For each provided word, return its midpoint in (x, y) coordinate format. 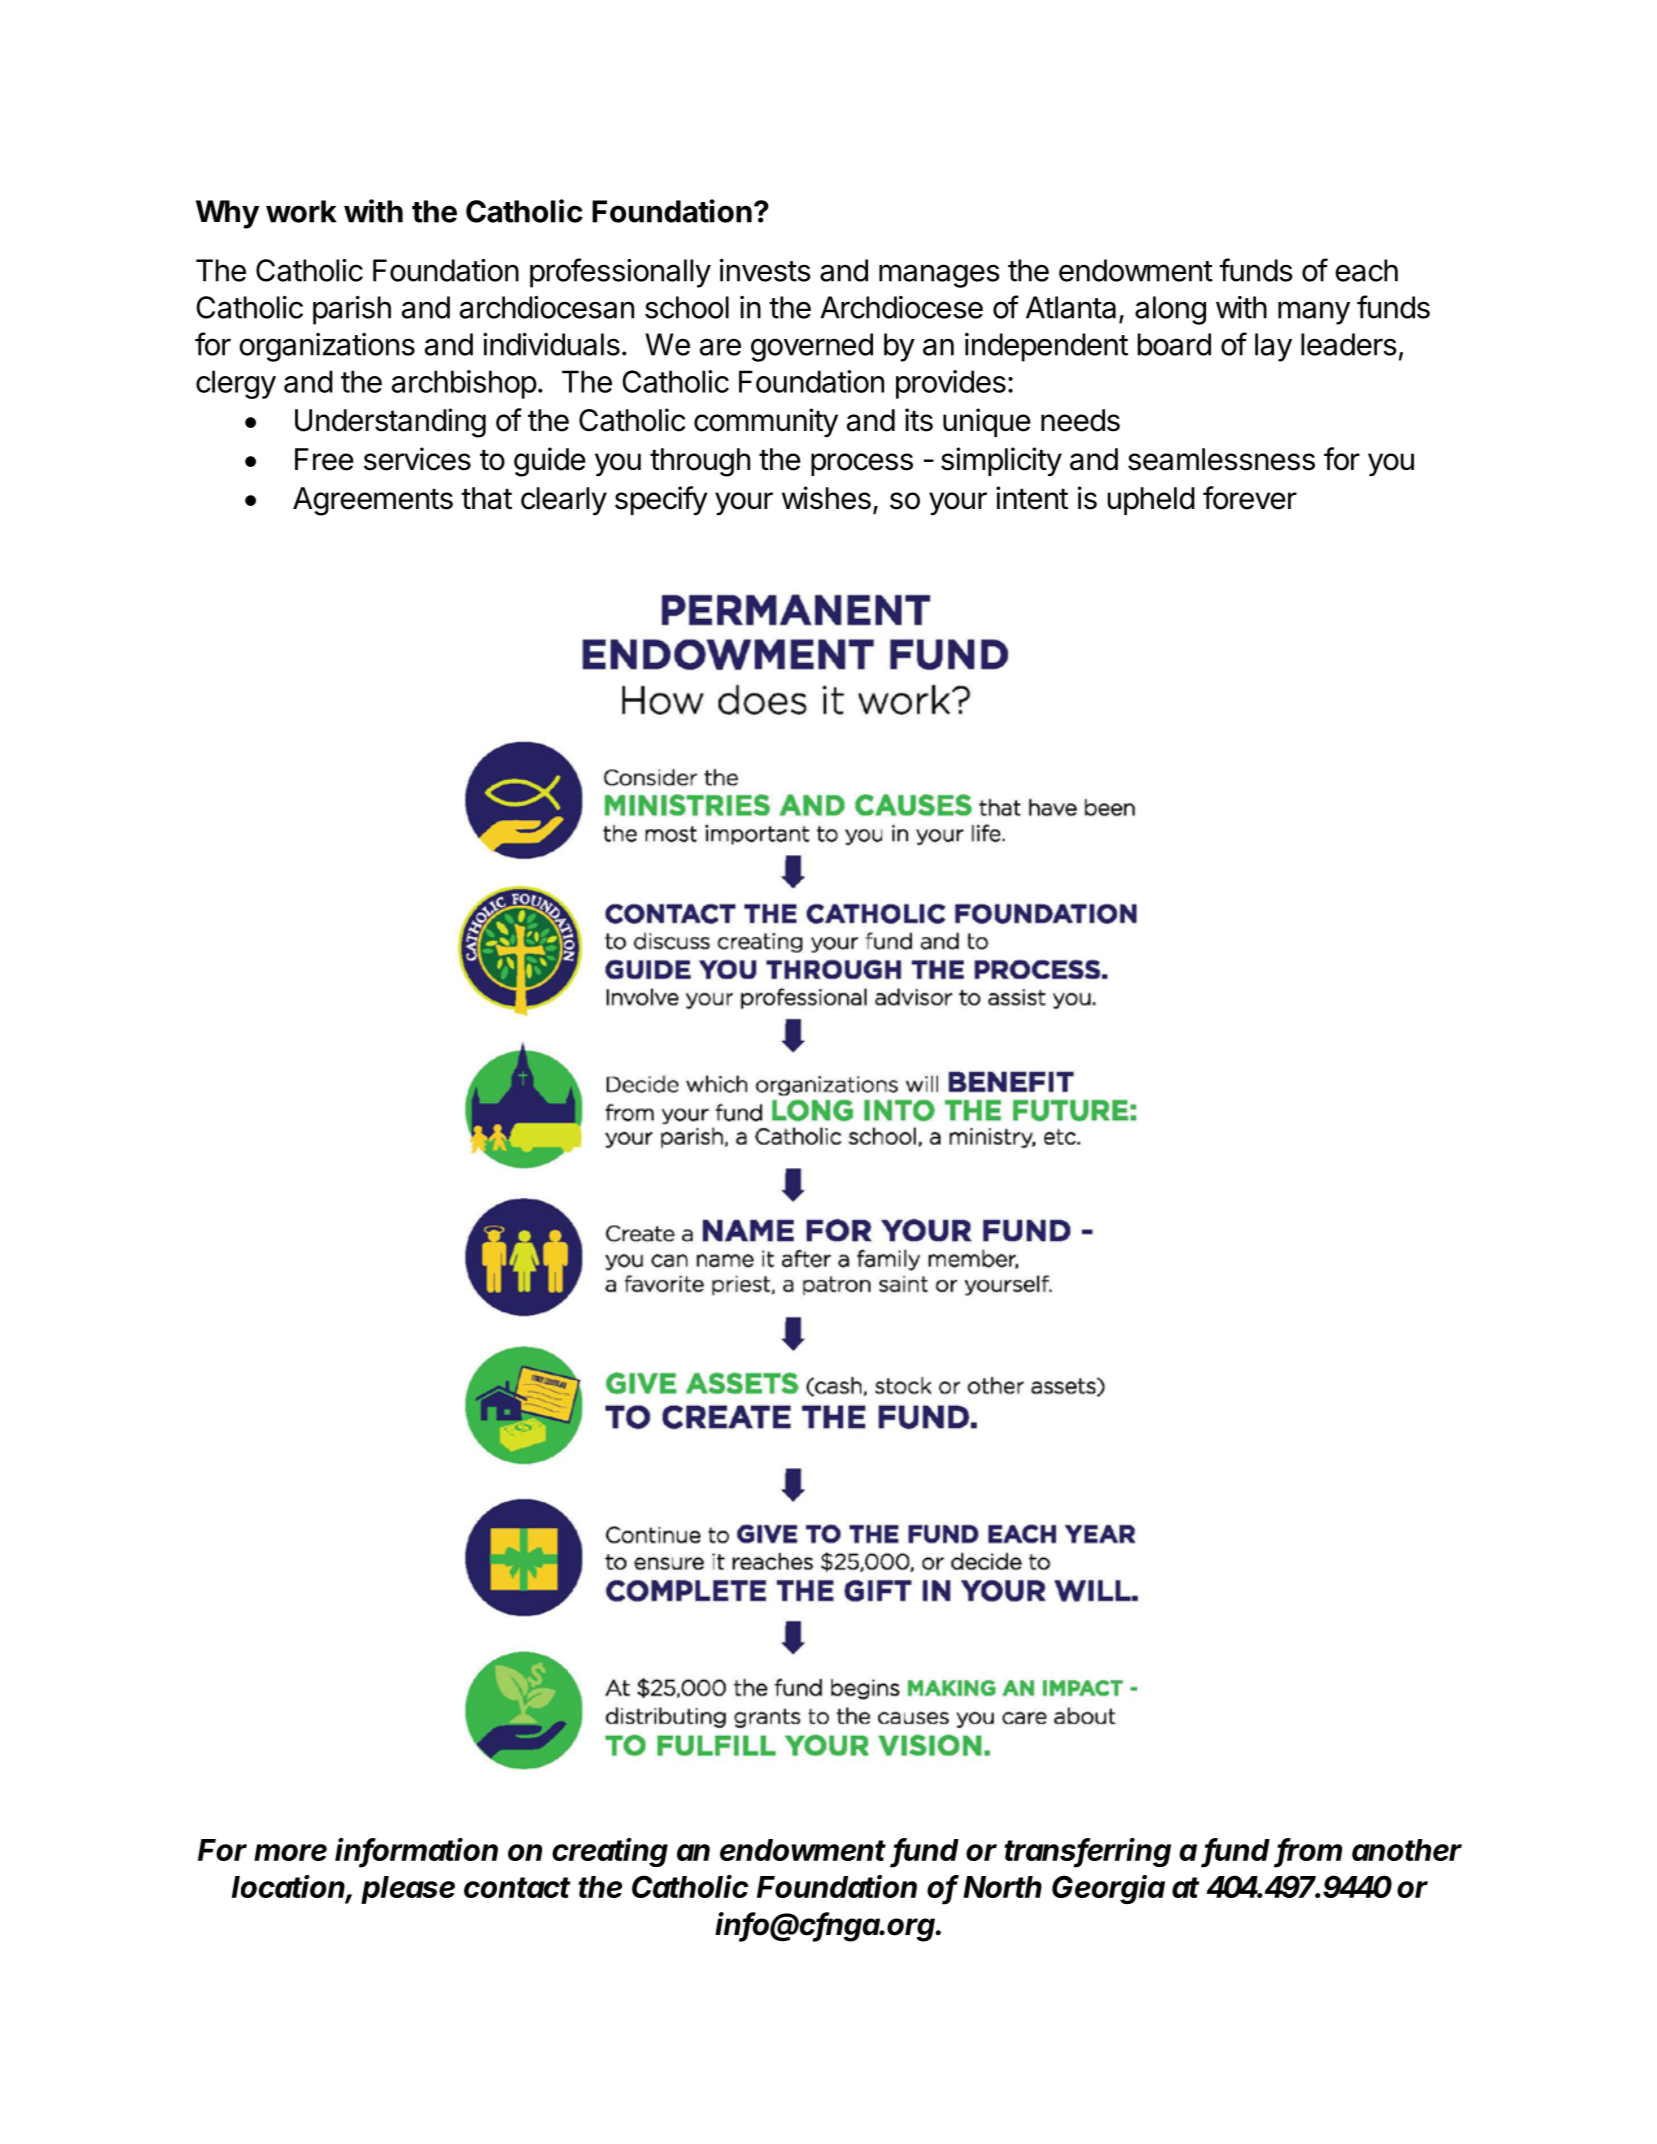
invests (765, 270)
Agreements (373, 501)
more (290, 1852)
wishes (826, 498)
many (1314, 313)
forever (1250, 498)
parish (352, 310)
